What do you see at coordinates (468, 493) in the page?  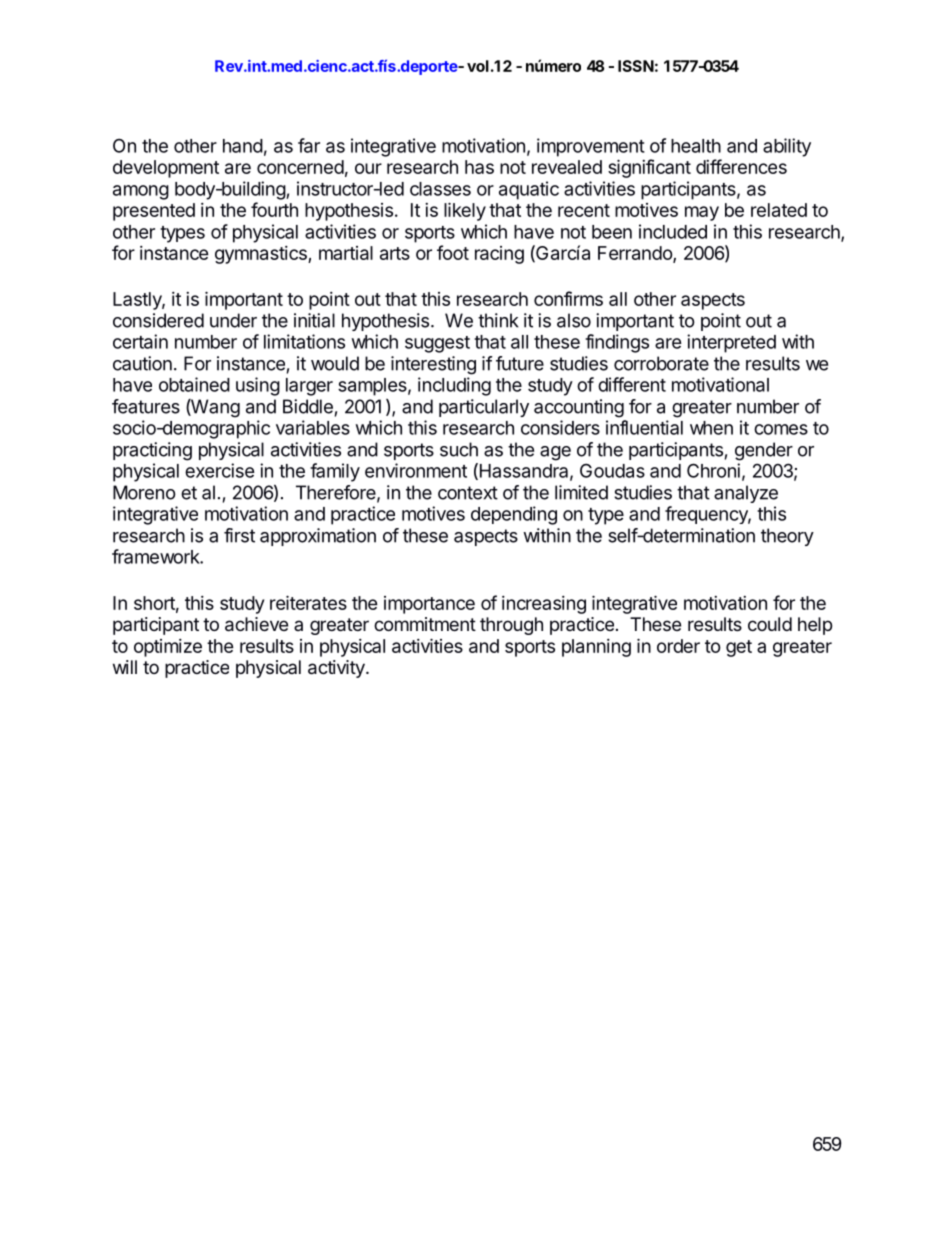 I see `context` at bounding box center [468, 493].
